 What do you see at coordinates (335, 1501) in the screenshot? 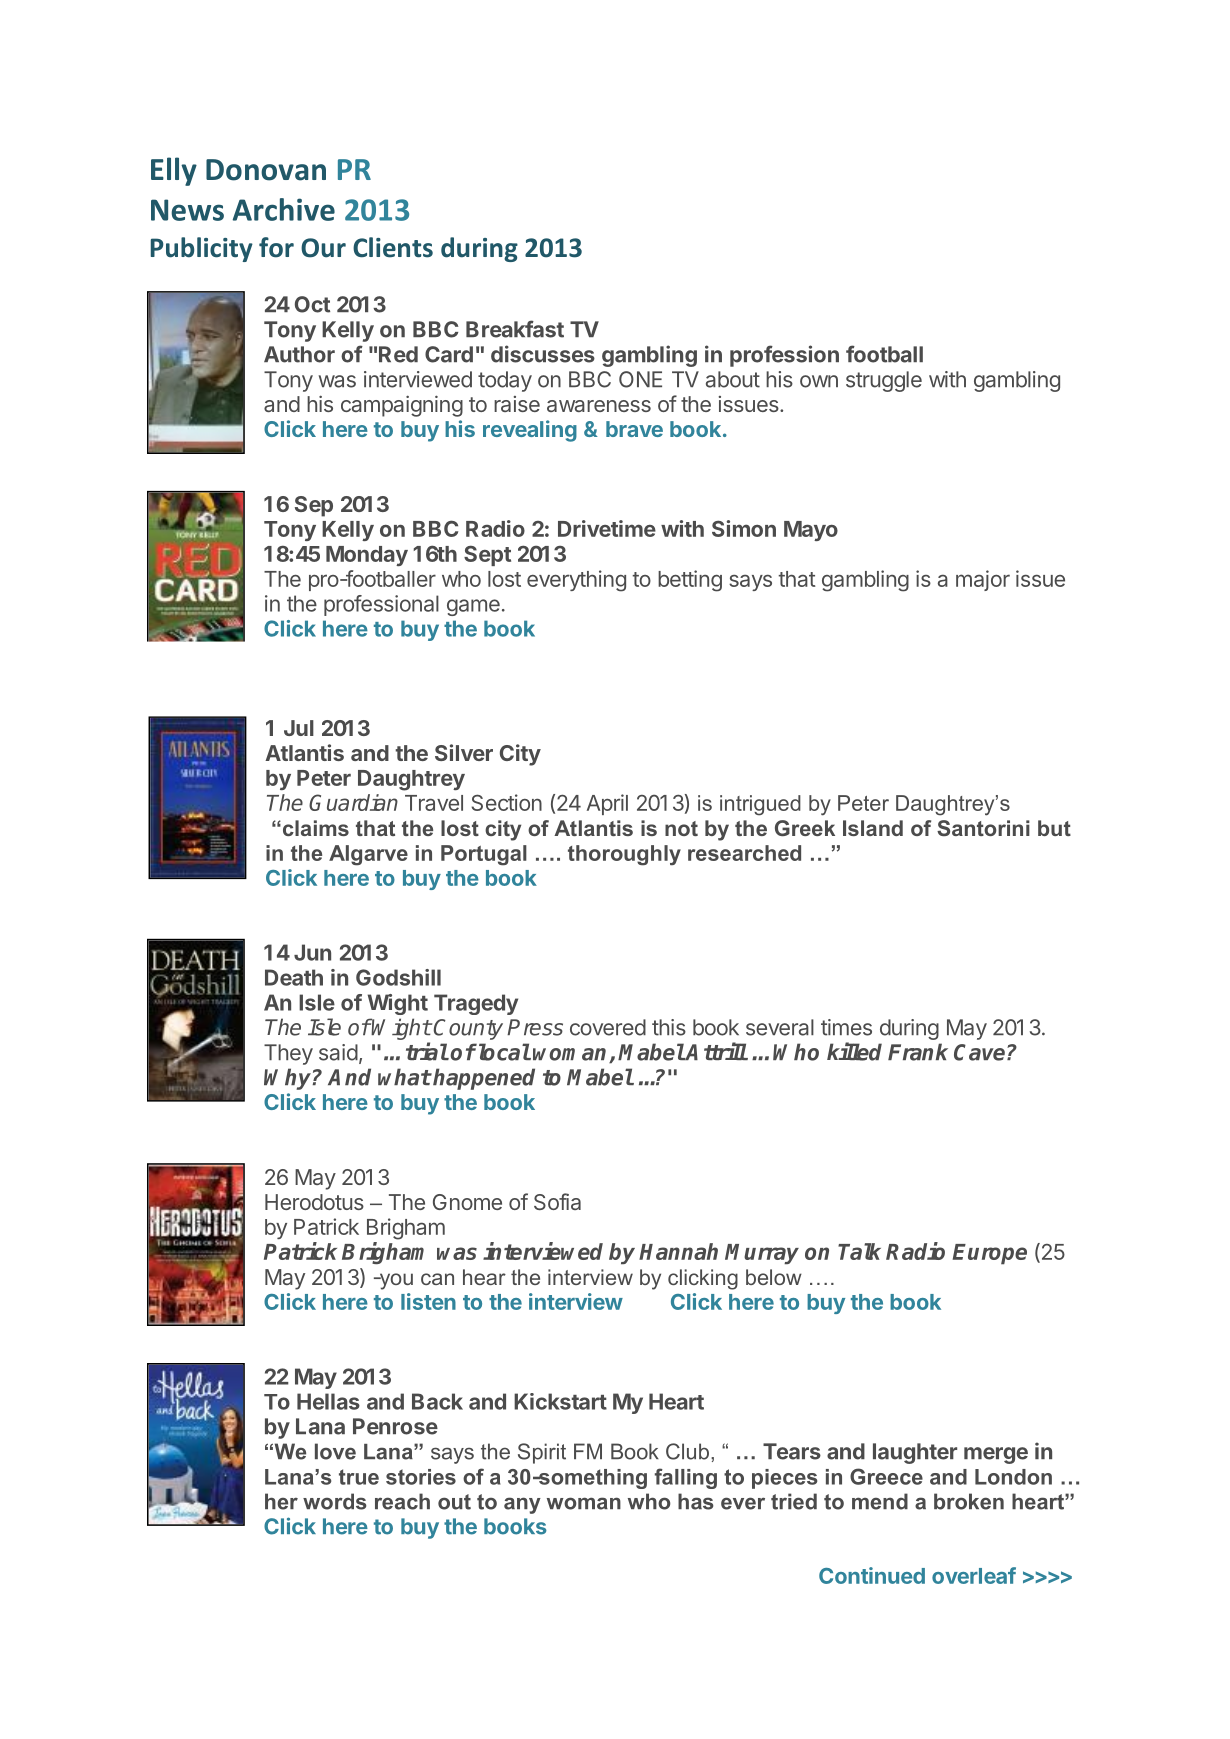
I see `words` at bounding box center [335, 1501].
